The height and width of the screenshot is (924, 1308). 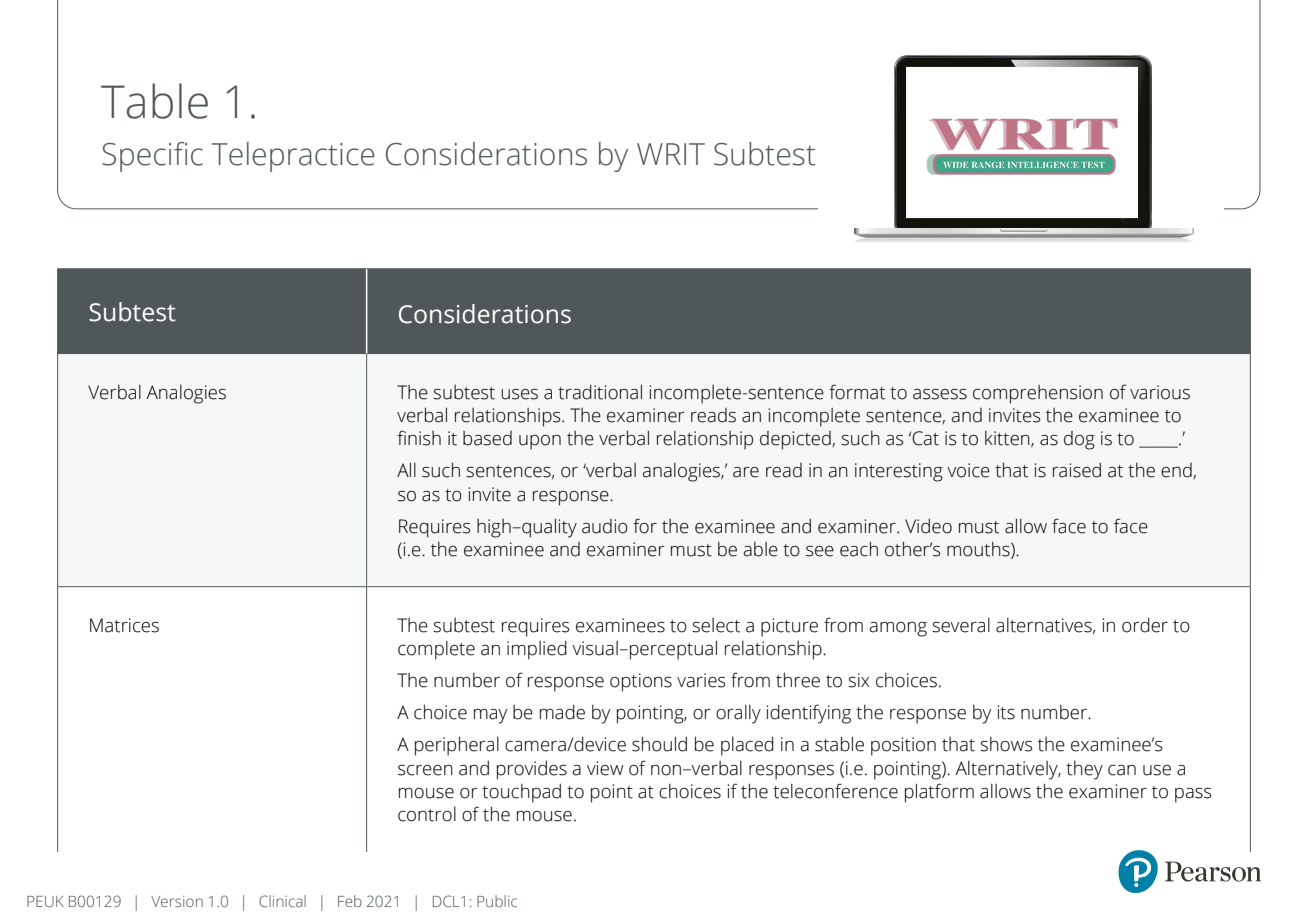 What do you see at coordinates (1193, 795) in the screenshot?
I see `pass` at bounding box center [1193, 795].
